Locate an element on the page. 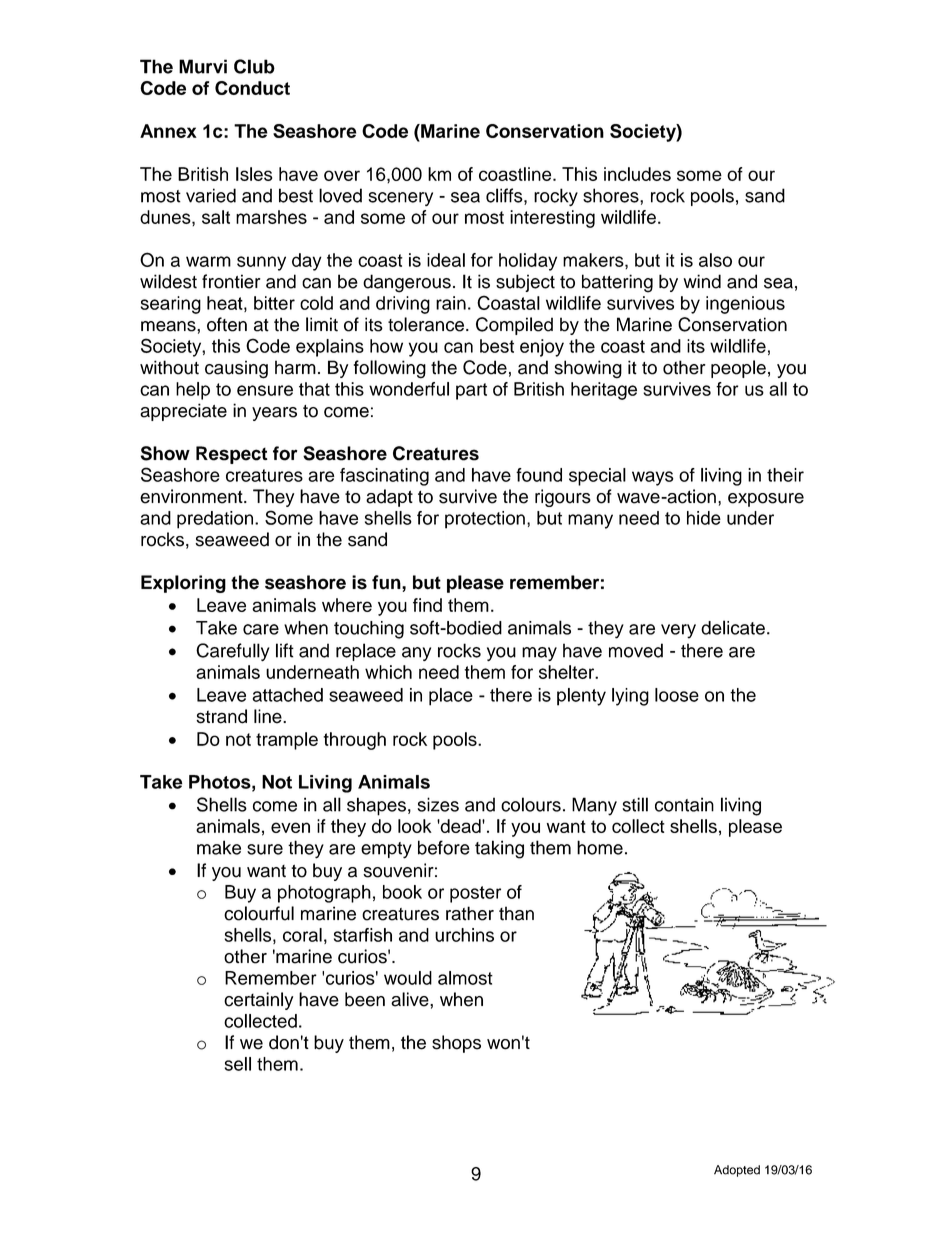 The height and width of the document is (1233, 952). wind is located at coordinates (702, 281).
